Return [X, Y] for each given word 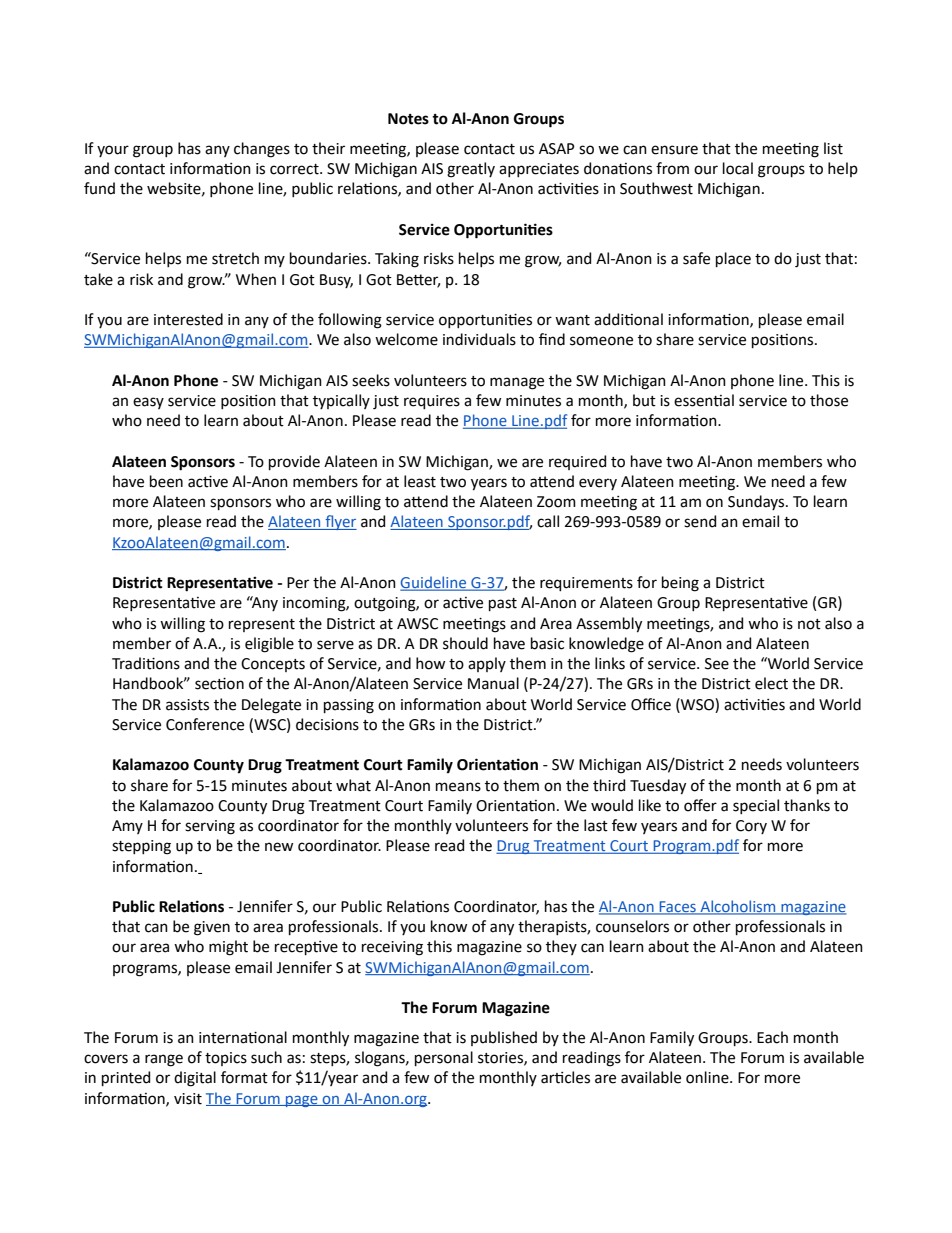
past [503, 604]
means [458, 787]
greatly [471, 170]
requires [432, 402]
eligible [269, 645]
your [113, 151]
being [680, 584]
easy [148, 403]
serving [210, 827]
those [829, 400]
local [738, 168]
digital [195, 1079]
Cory [751, 827]
